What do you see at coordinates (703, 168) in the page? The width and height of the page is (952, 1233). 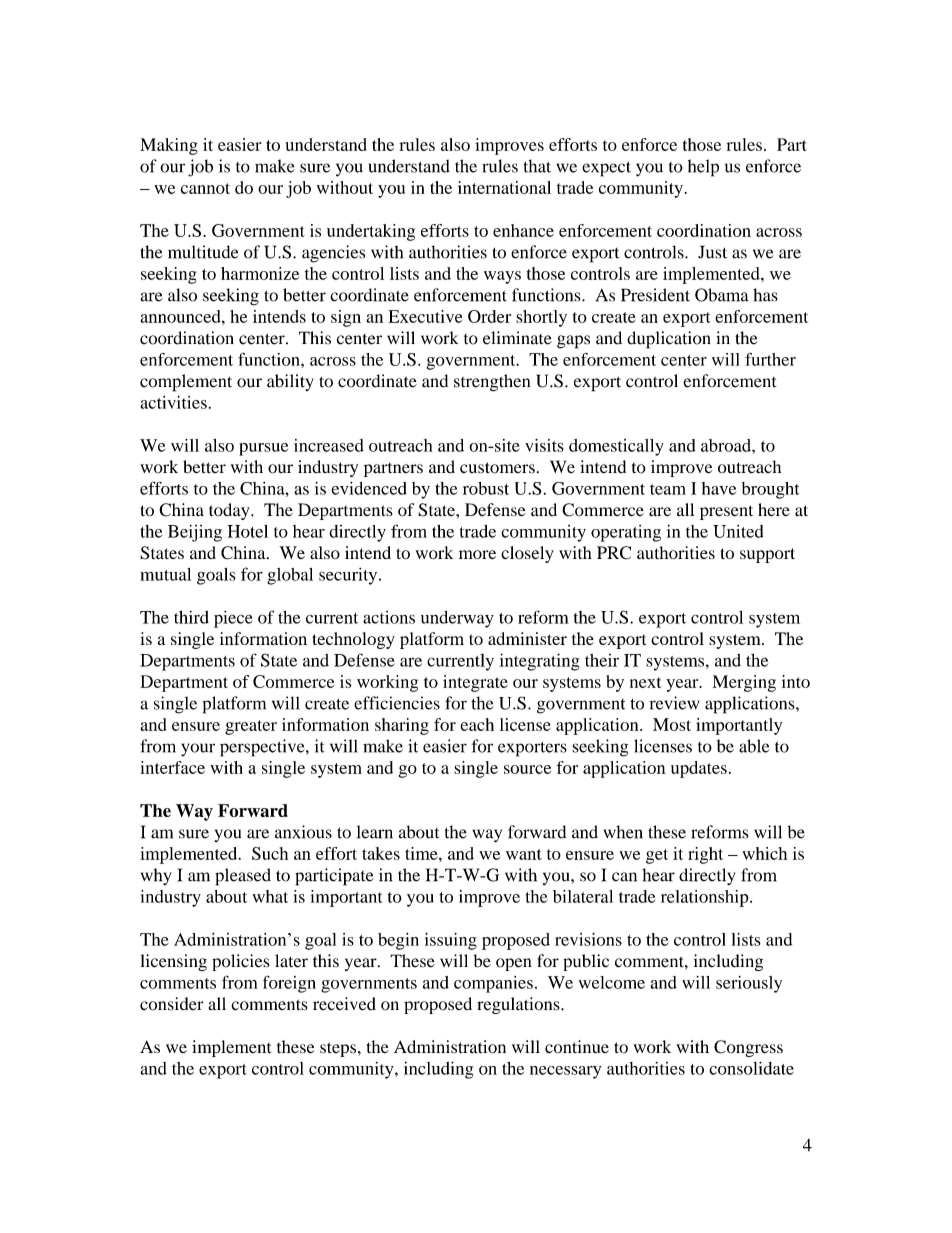 I see `help` at bounding box center [703, 168].
